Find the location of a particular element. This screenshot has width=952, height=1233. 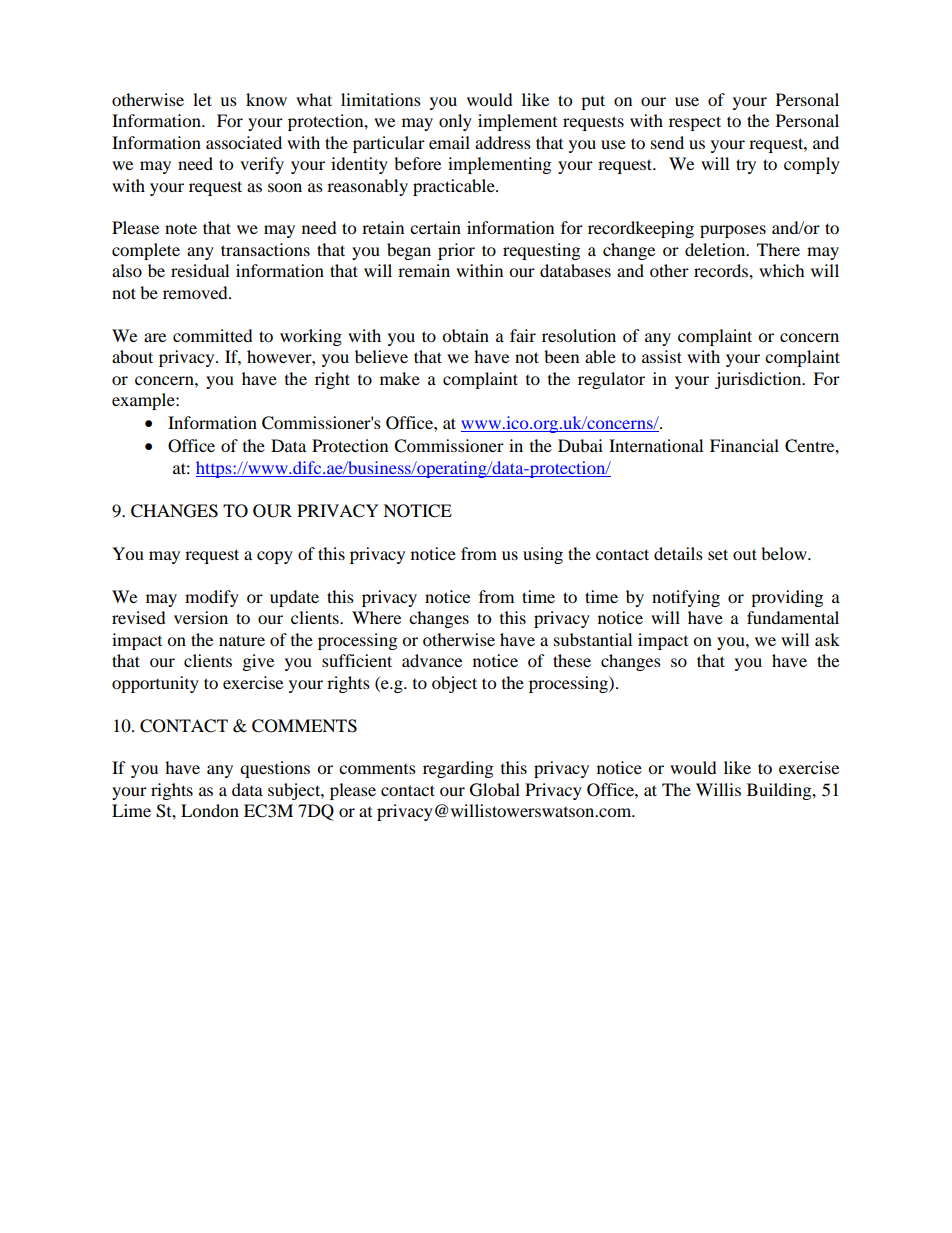

advance is located at coordinates (432, 660).
